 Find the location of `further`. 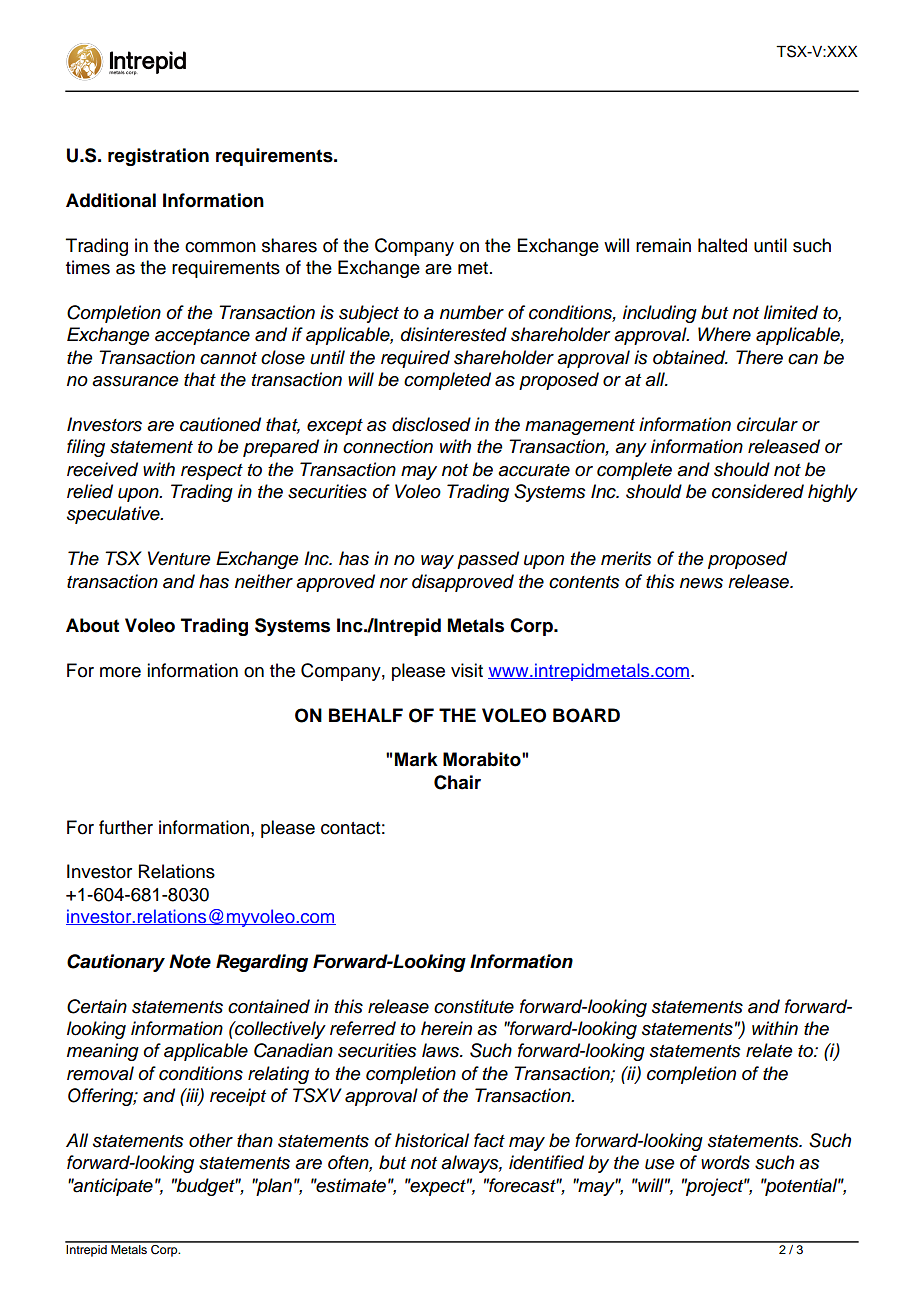

further is located at coordinates (126, 827).
